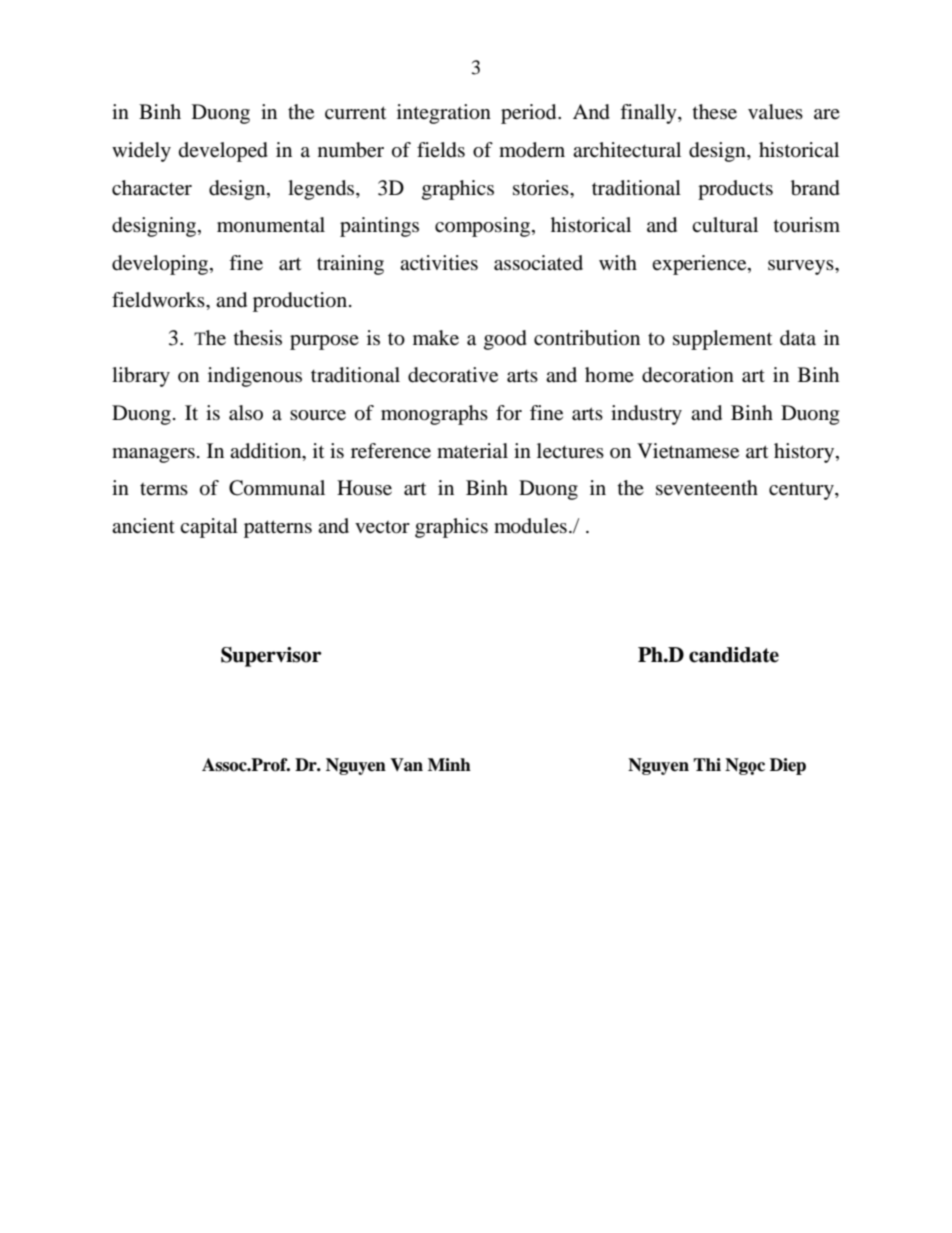 The height and width of the screenshot is (1233, 952). I want to click on capital, so click(209, 528).
